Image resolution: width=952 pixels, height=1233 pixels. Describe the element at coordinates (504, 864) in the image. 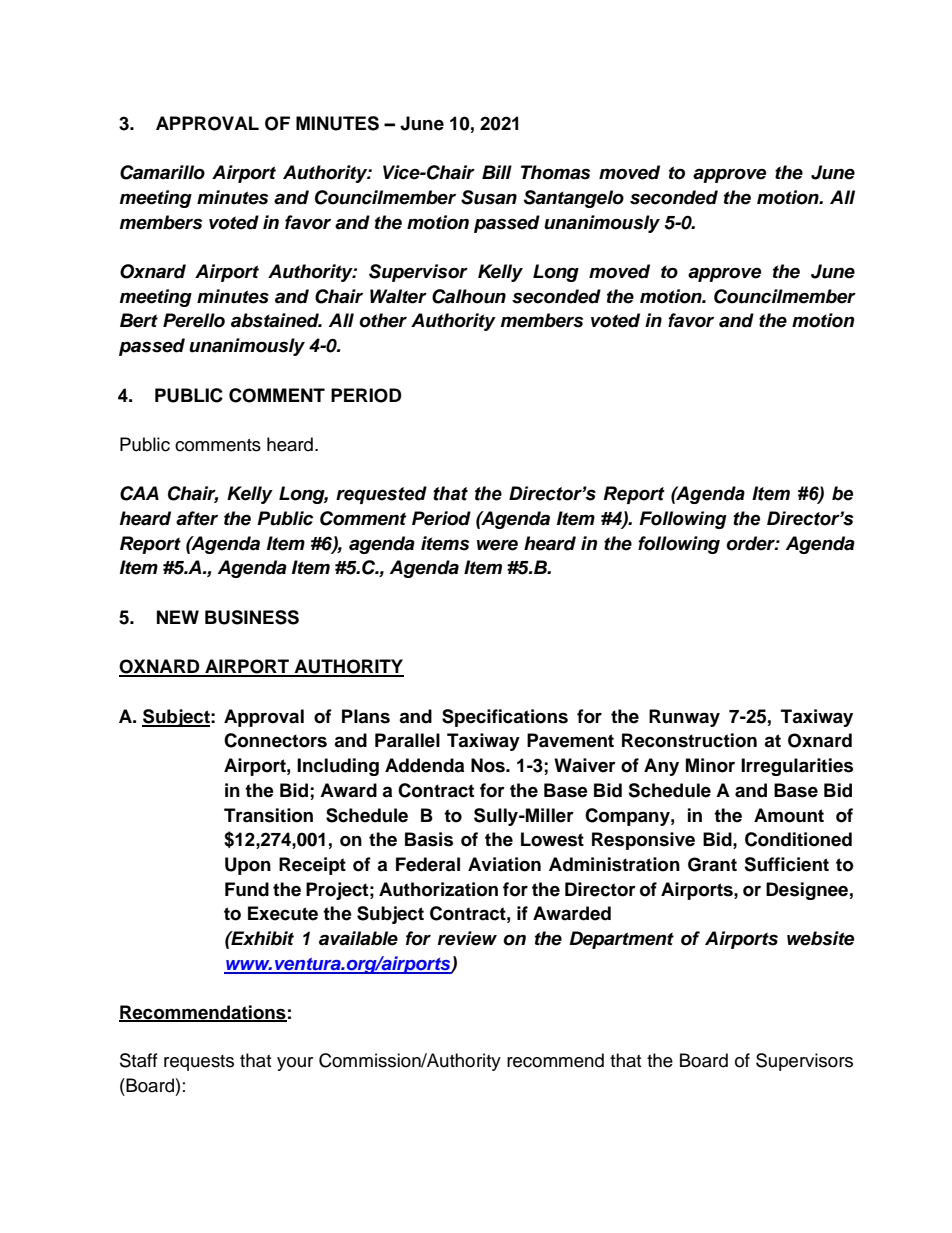

I see `Aviation` at that location.
